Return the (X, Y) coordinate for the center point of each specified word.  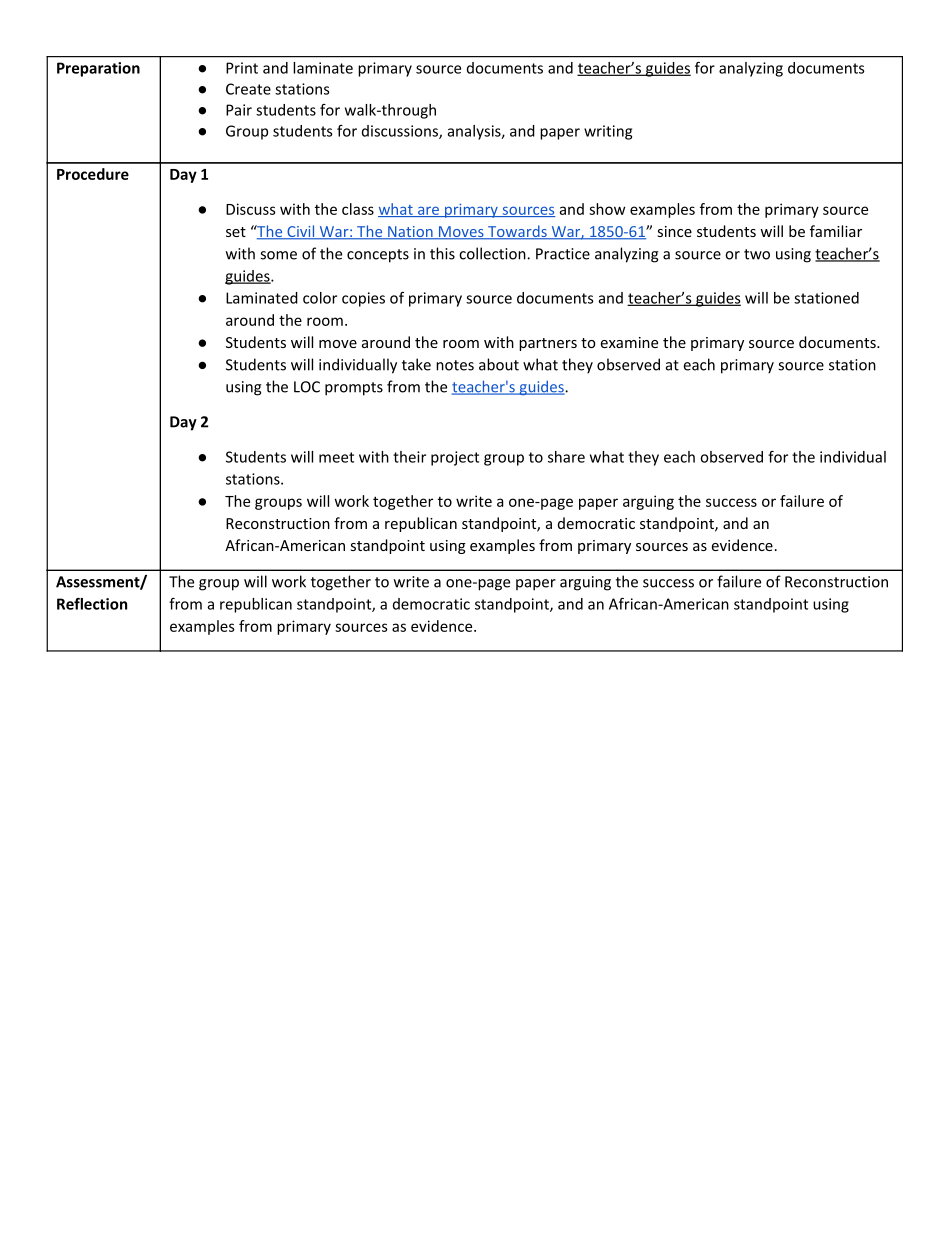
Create (248, 89)
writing (608, 132)
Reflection (92, 604)
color (320, 298)
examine (629, 342)
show (607, 209)
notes (455, 365)
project (455, 458)
